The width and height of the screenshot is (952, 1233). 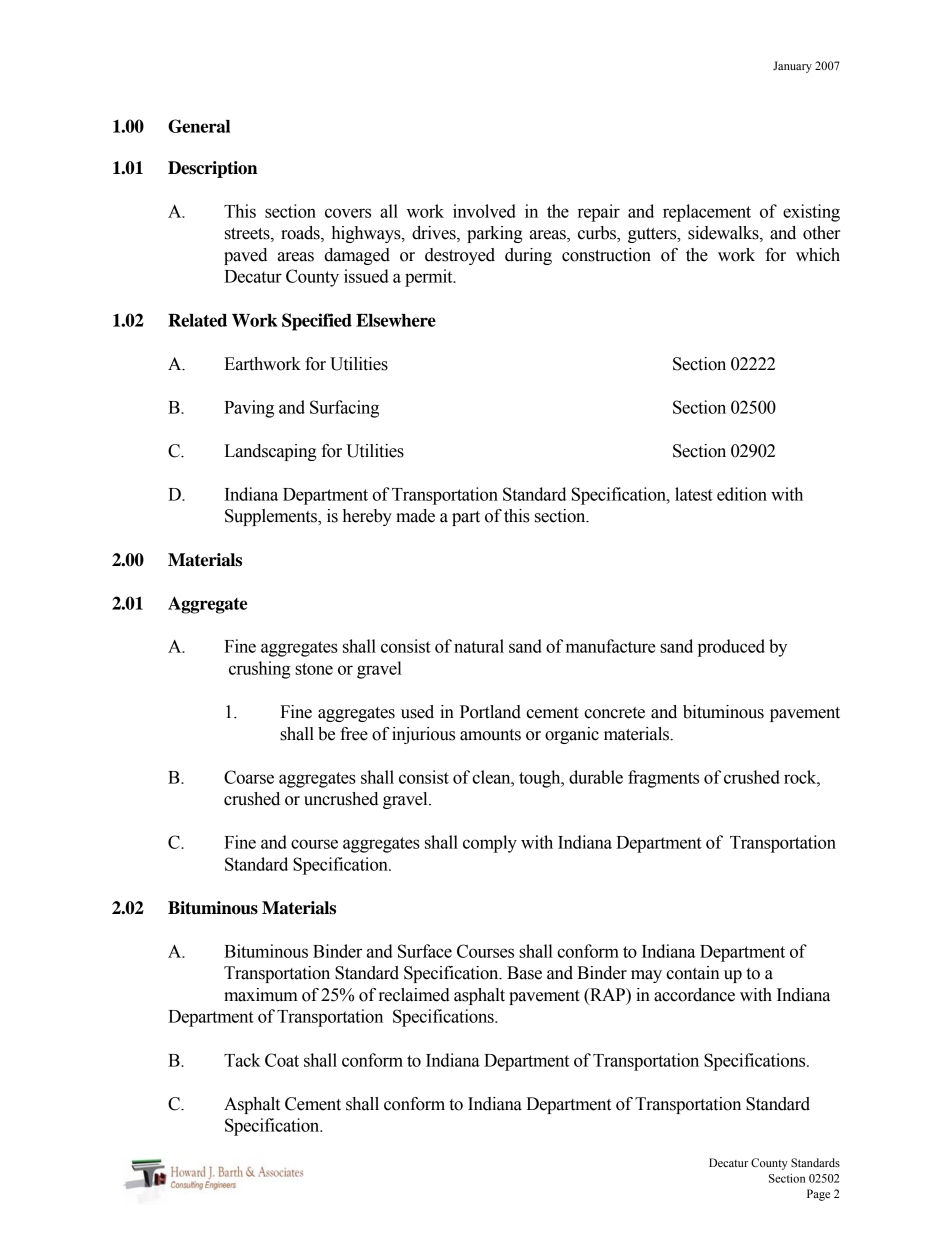 I want to click on General, so click(x=199, y=126).
